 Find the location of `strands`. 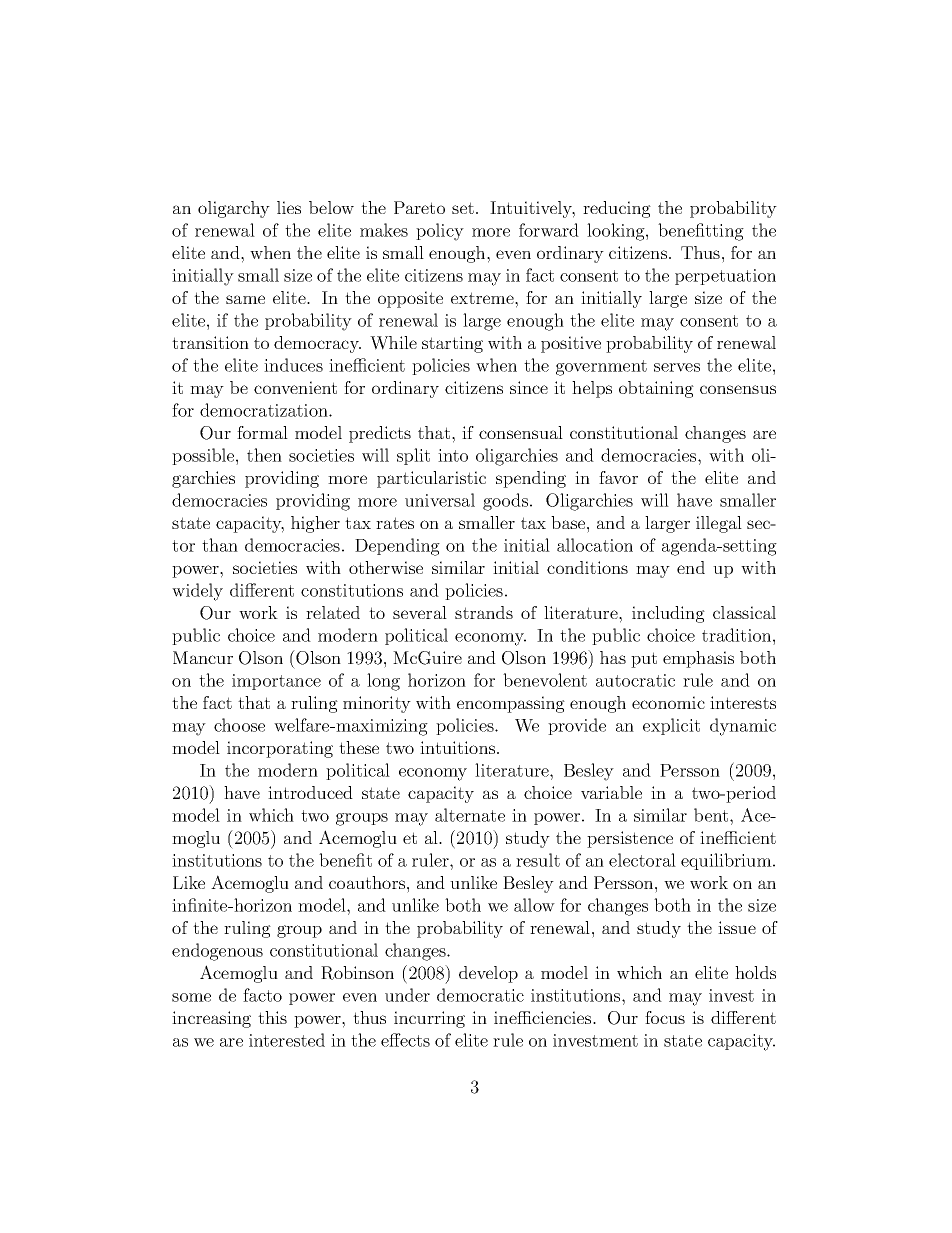

strands is located at coordinates (484, 612).
